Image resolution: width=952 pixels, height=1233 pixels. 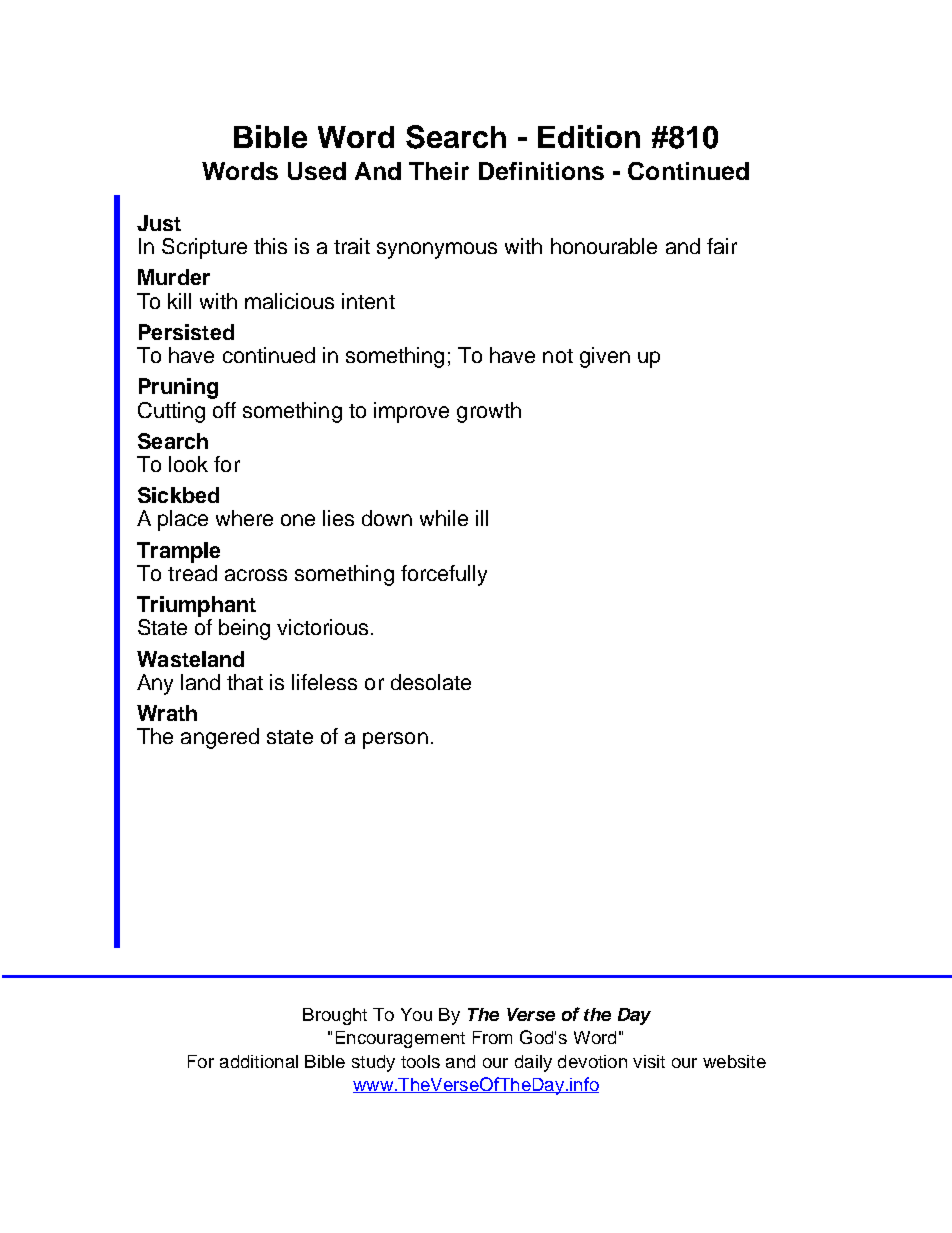 I want to click on given, so click(x=605, y=357).
